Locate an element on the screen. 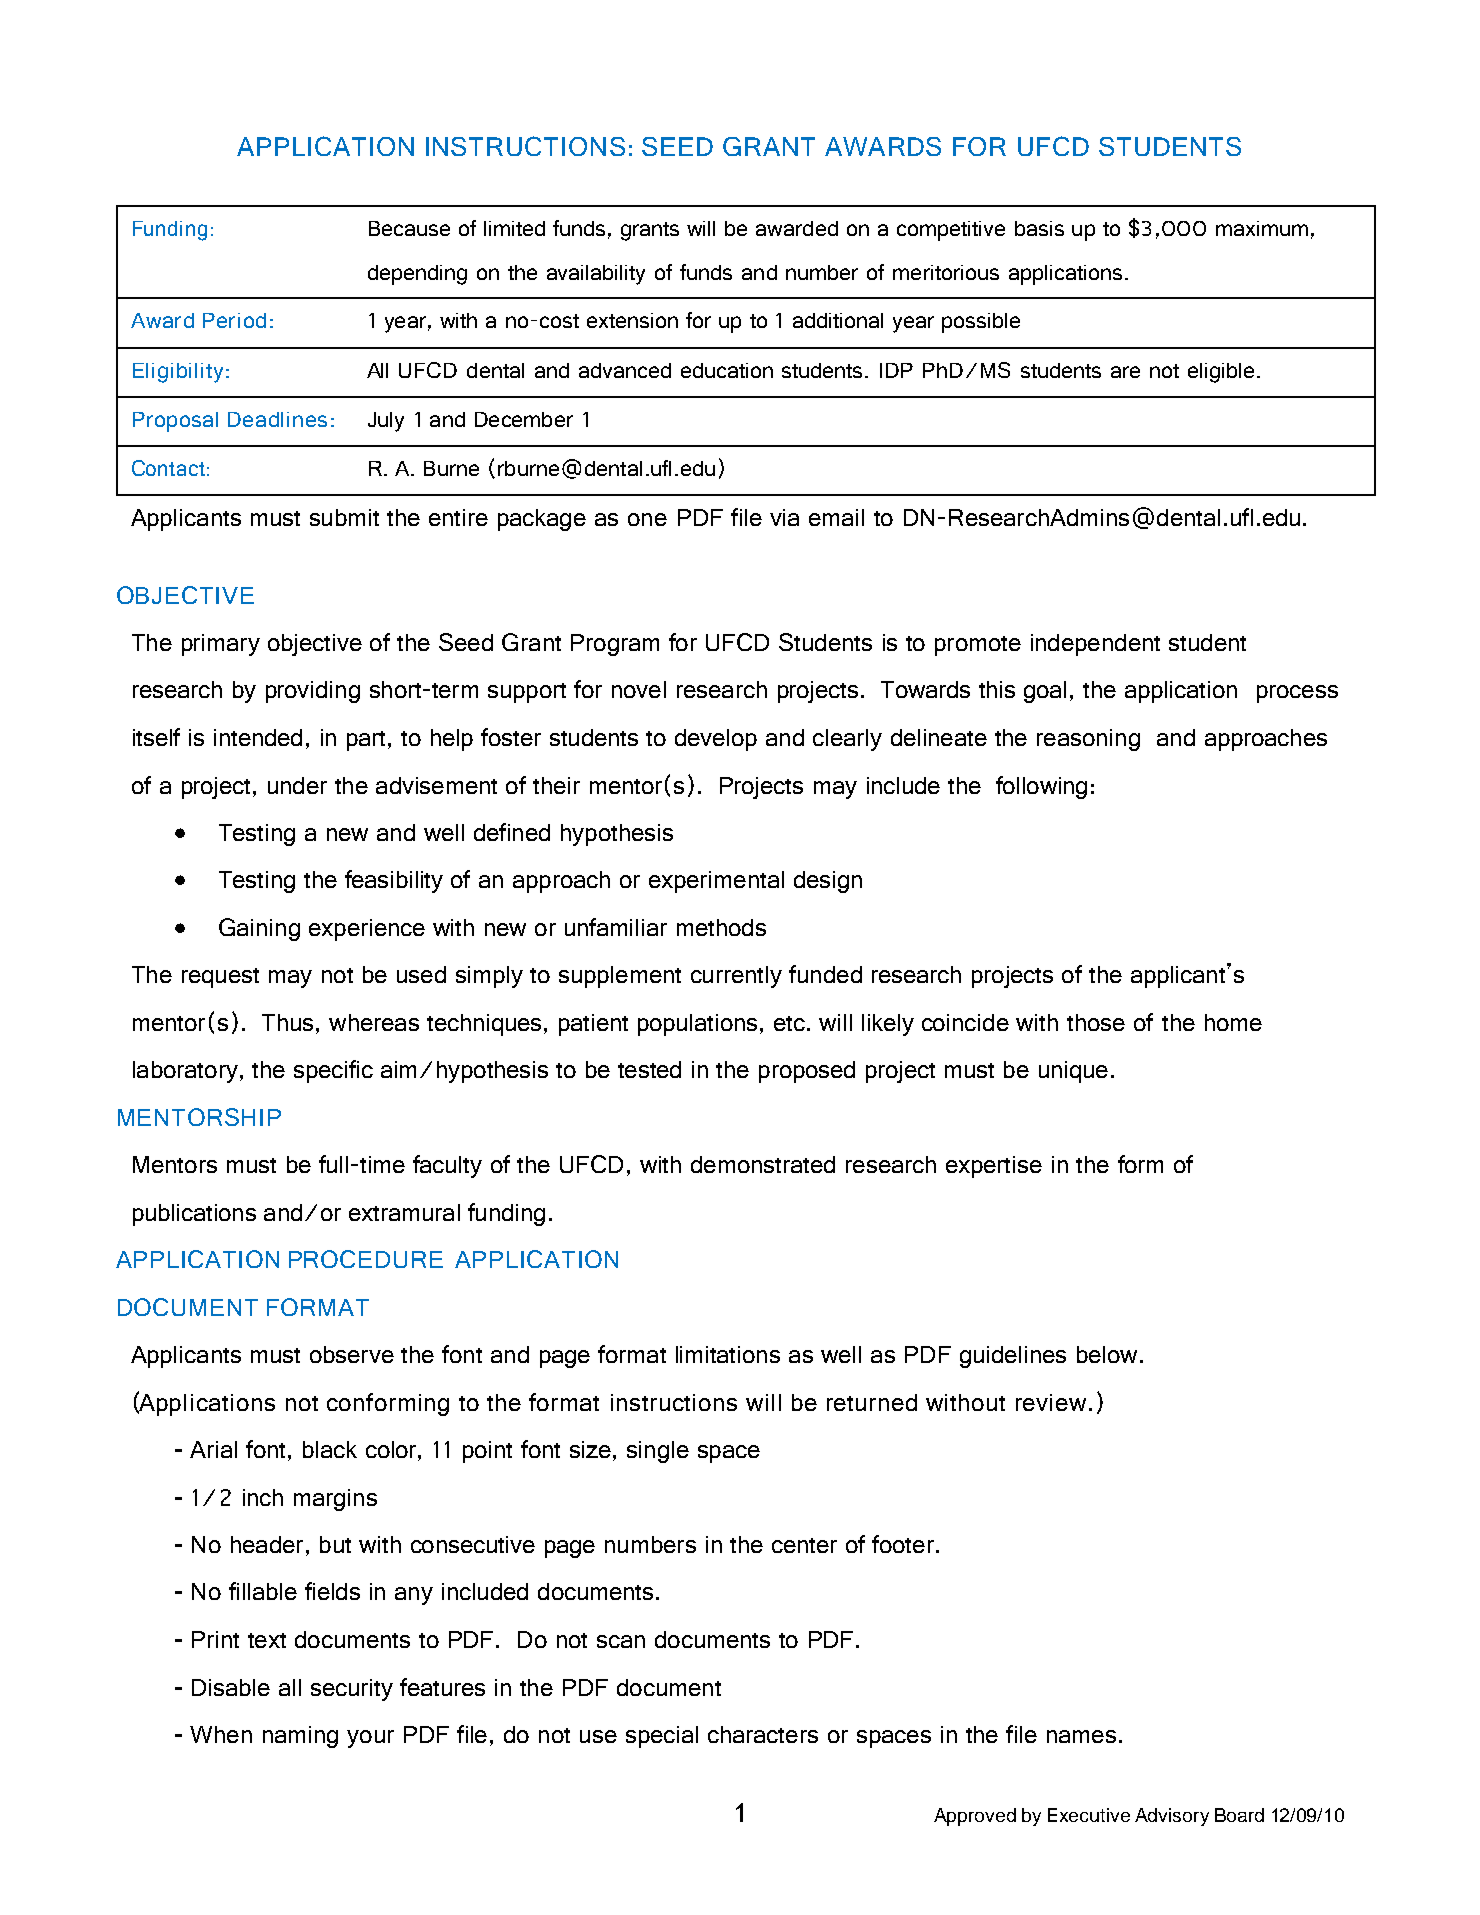 The width and height of the screenshot is (1480, 1915). extension is located at coordinates (632, 320).
